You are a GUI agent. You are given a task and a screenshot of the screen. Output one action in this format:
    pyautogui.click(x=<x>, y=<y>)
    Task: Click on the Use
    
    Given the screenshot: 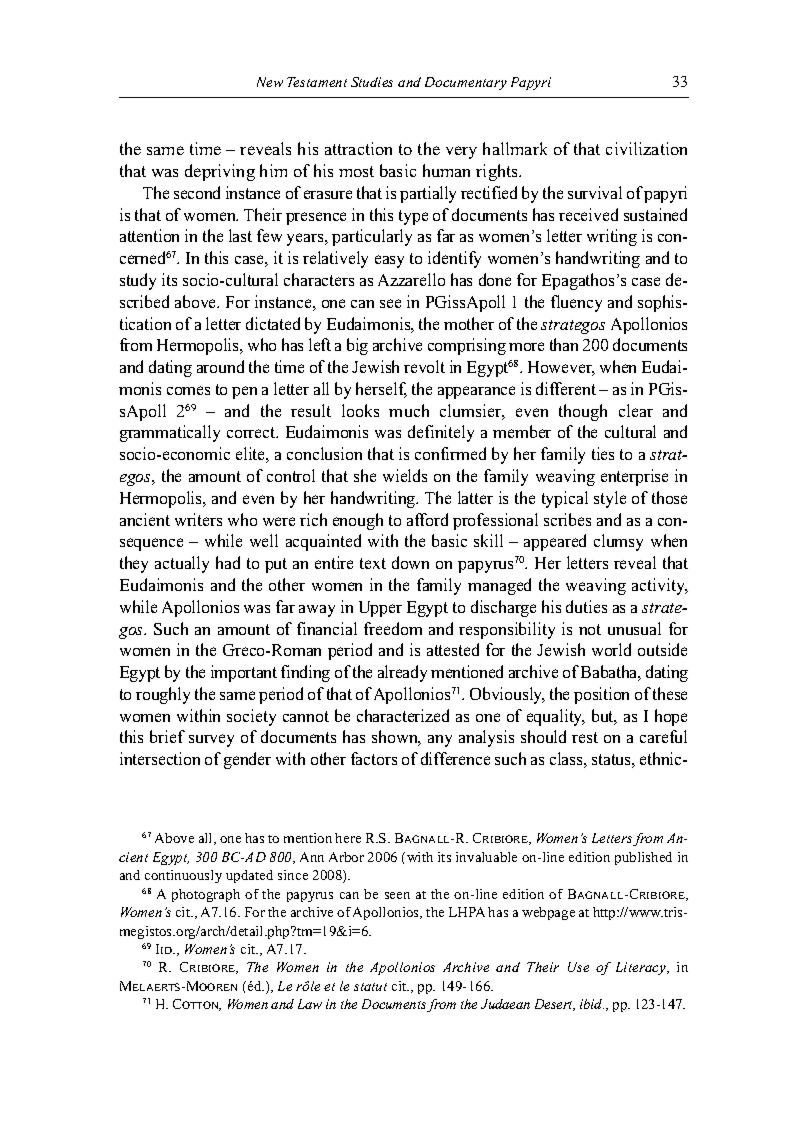 What is the action you would take?
    pyautogui.click(x=578, y=967)
